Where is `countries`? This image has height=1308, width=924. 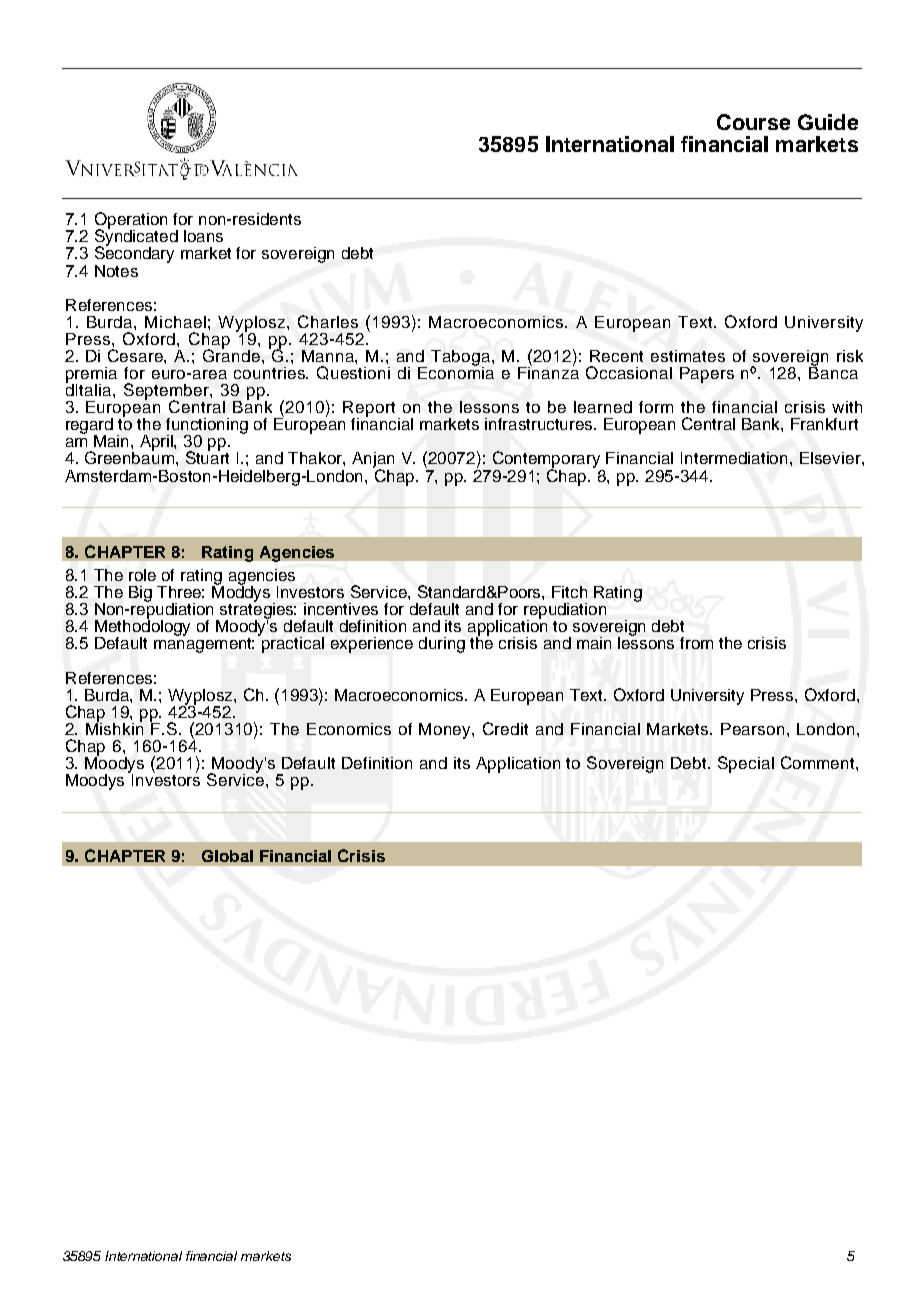 countries is located at coordinates (271, 373).
